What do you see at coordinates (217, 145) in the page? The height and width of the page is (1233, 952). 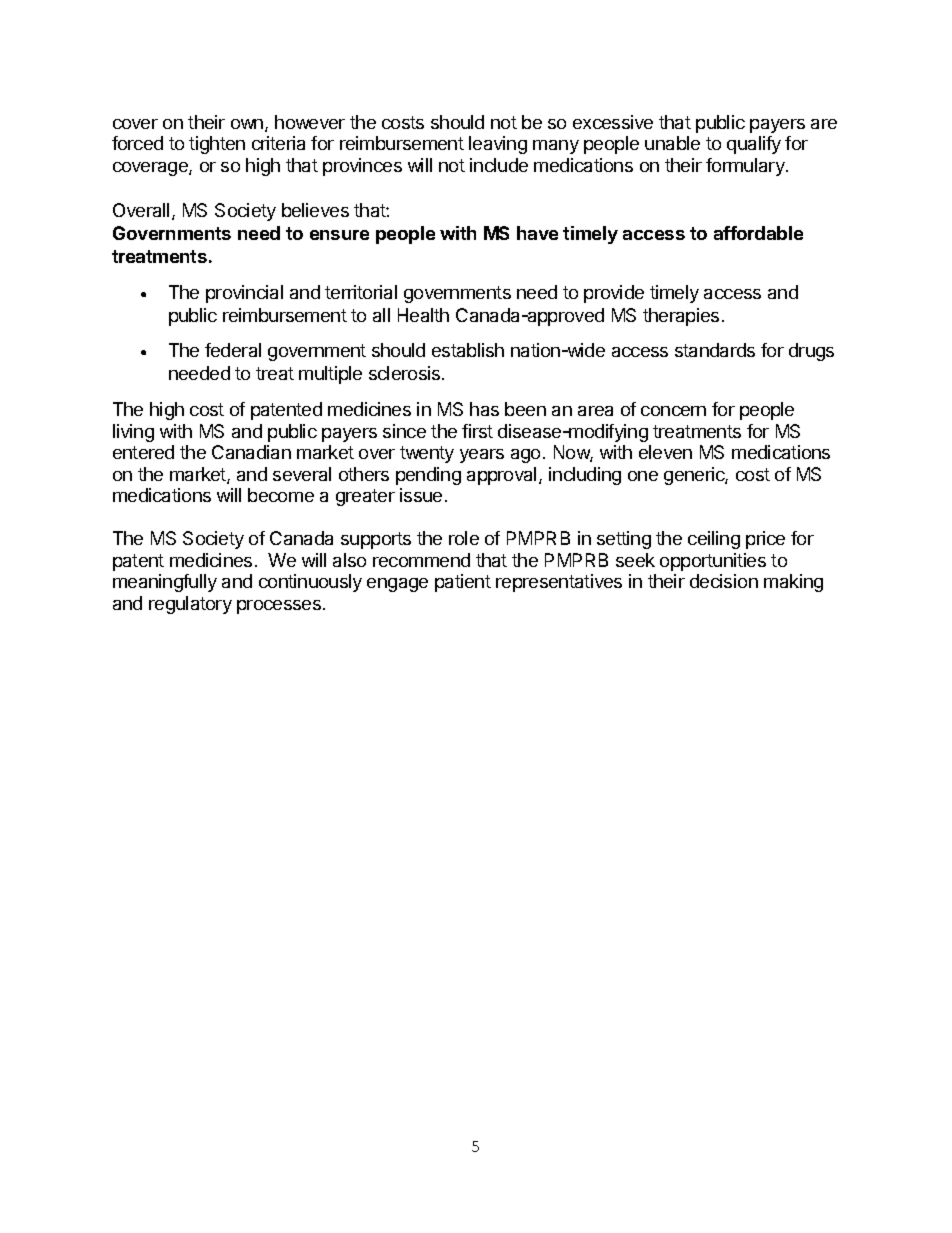 I see `tighten` at bounding box center [217, 145].
